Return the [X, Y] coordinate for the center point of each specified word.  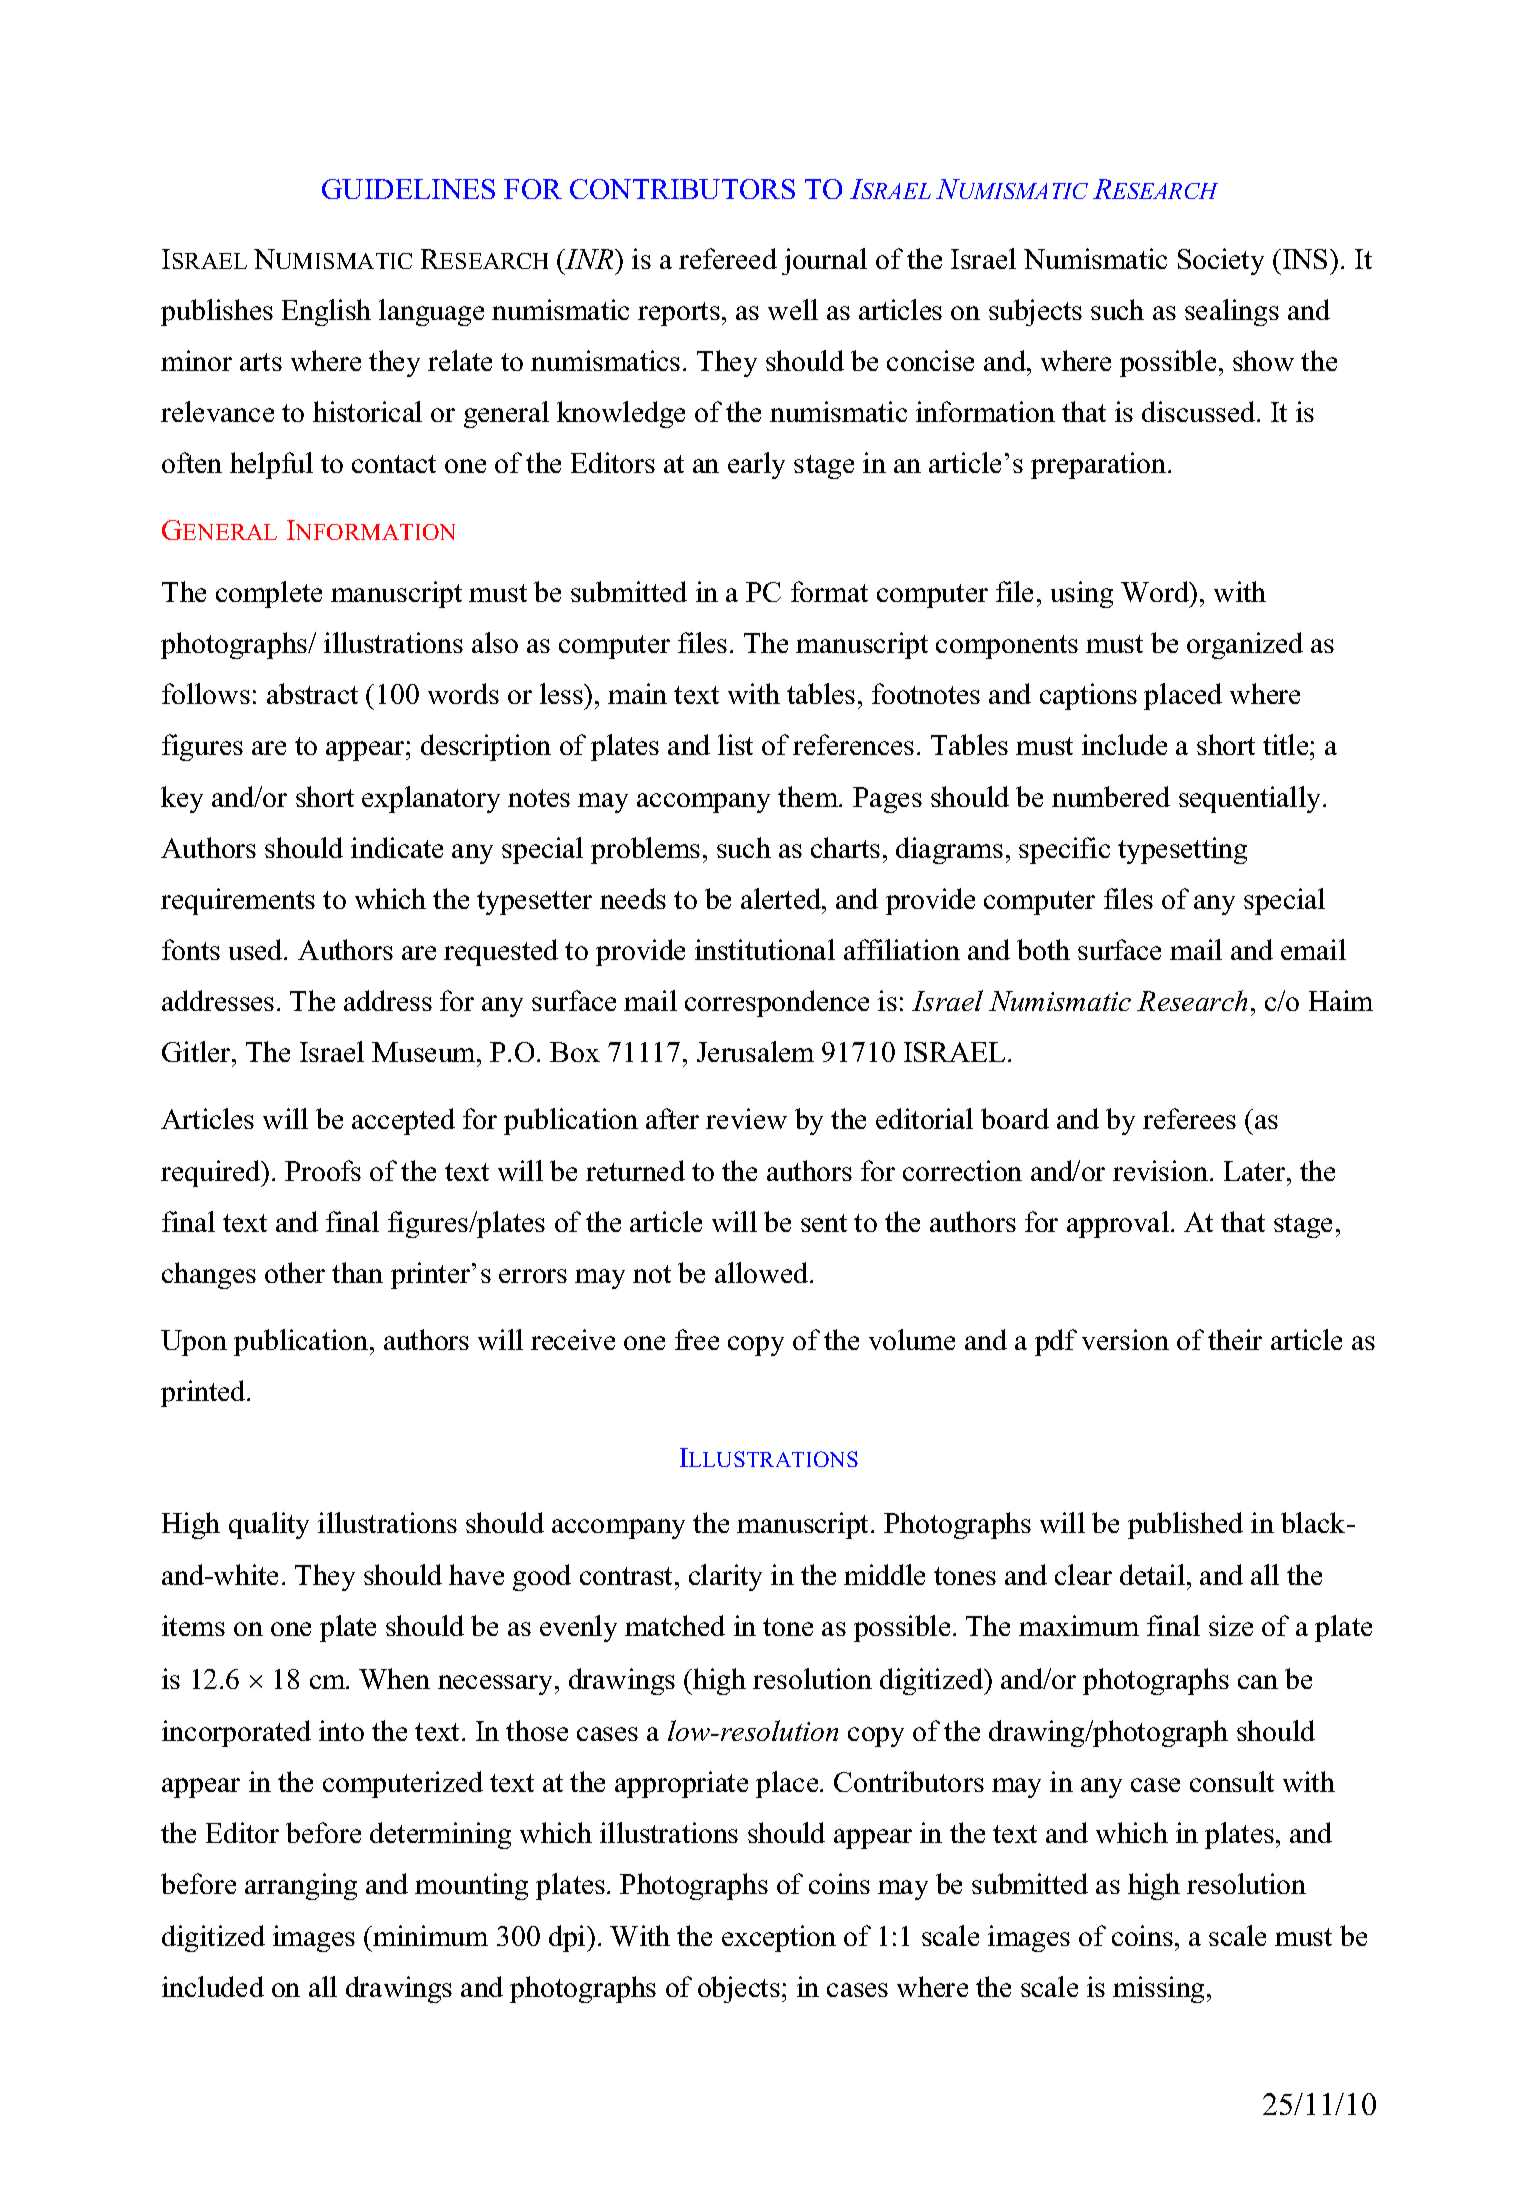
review [746, 1118]
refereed [728, 258]
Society [1221, 261]
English [326, 312]
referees [1189, 1118]
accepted [403, 1121]
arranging [301, 1886]
